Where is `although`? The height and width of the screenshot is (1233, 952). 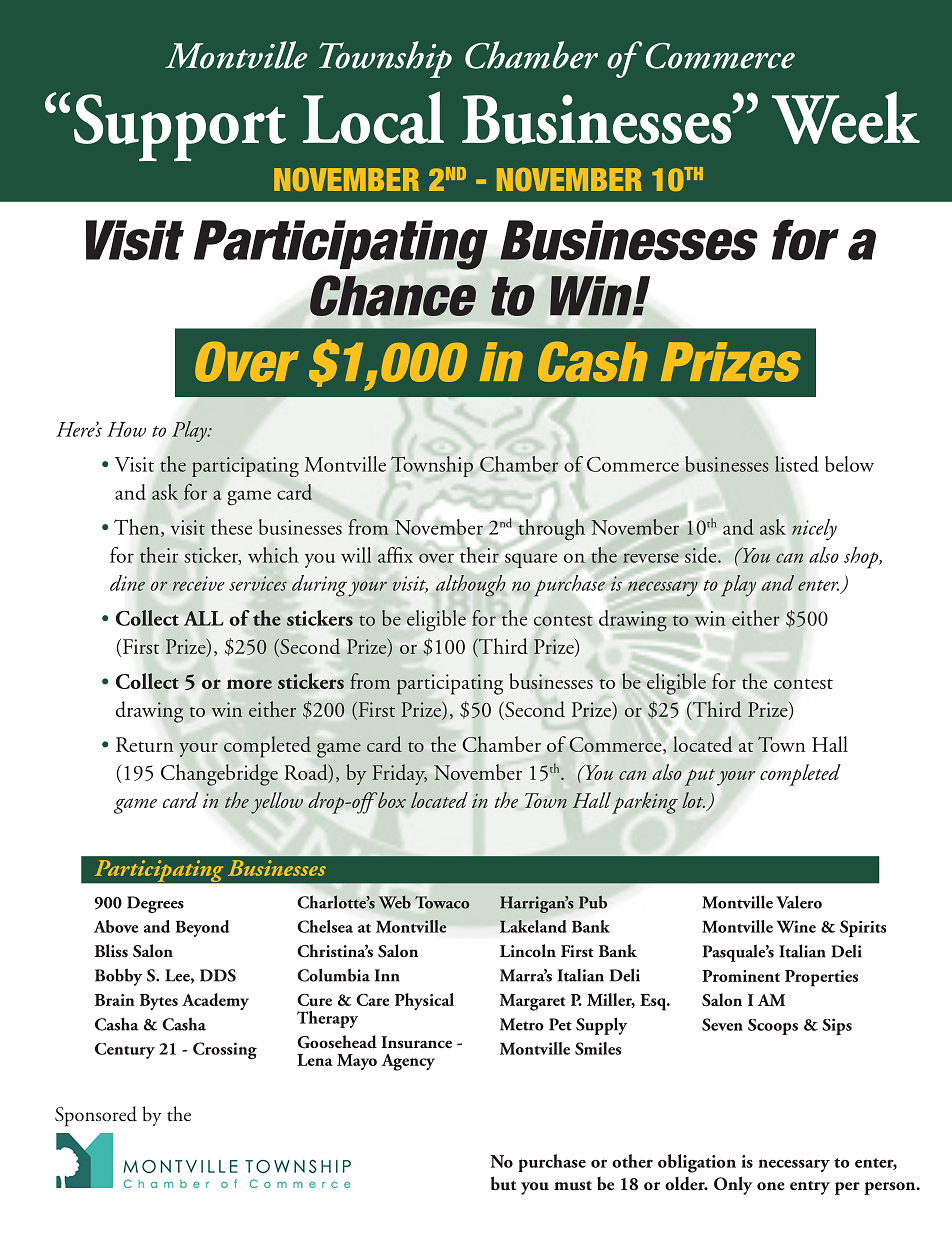 although is located at coordinates (470, 586).
